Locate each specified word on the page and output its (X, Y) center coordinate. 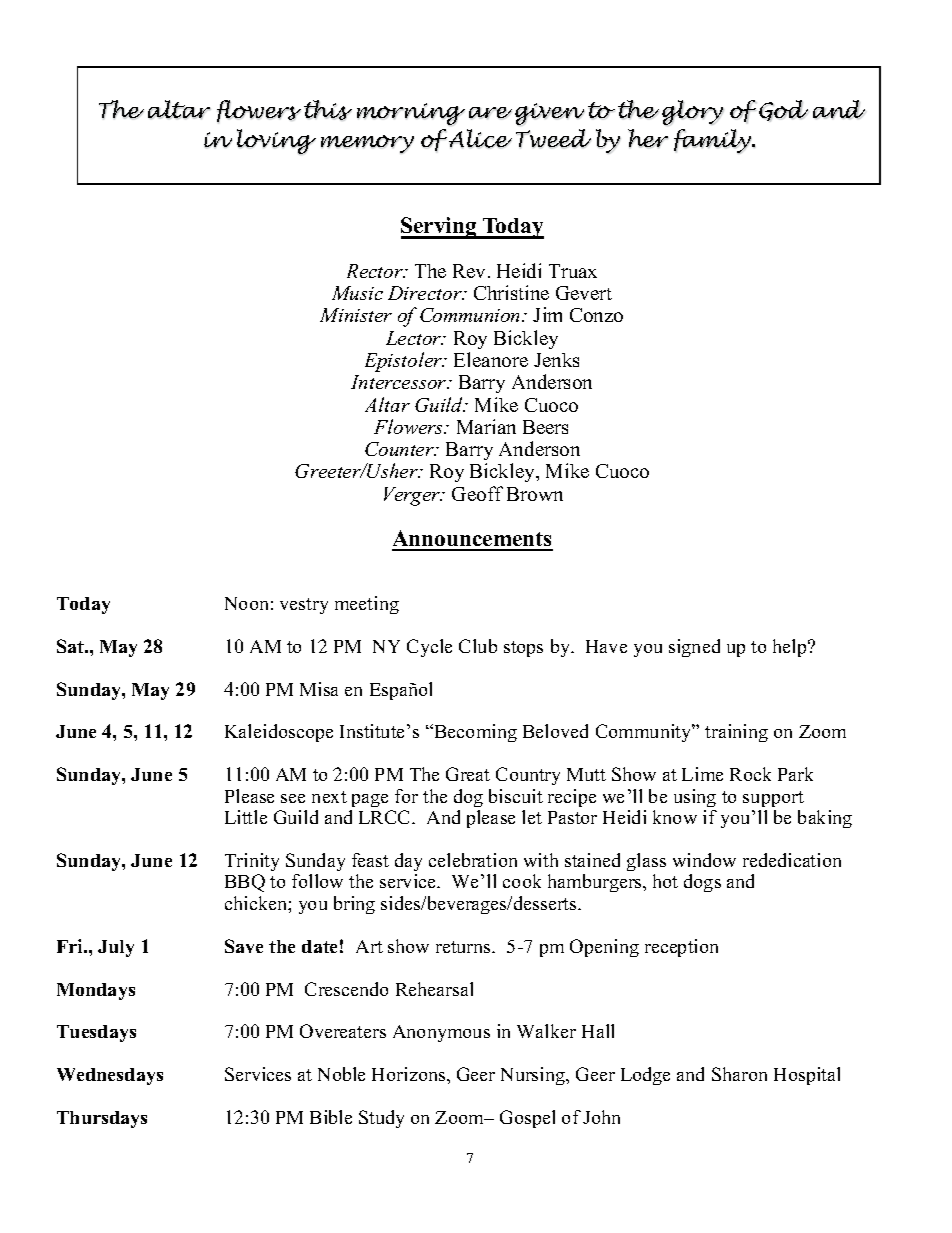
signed (694, 648)
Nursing (534, 1076)
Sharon (739, 1074)
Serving (440, 228)
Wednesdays (110, 1076)
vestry (304, 606)
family (714, 141)
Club (478, 646)
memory (367, 144)
